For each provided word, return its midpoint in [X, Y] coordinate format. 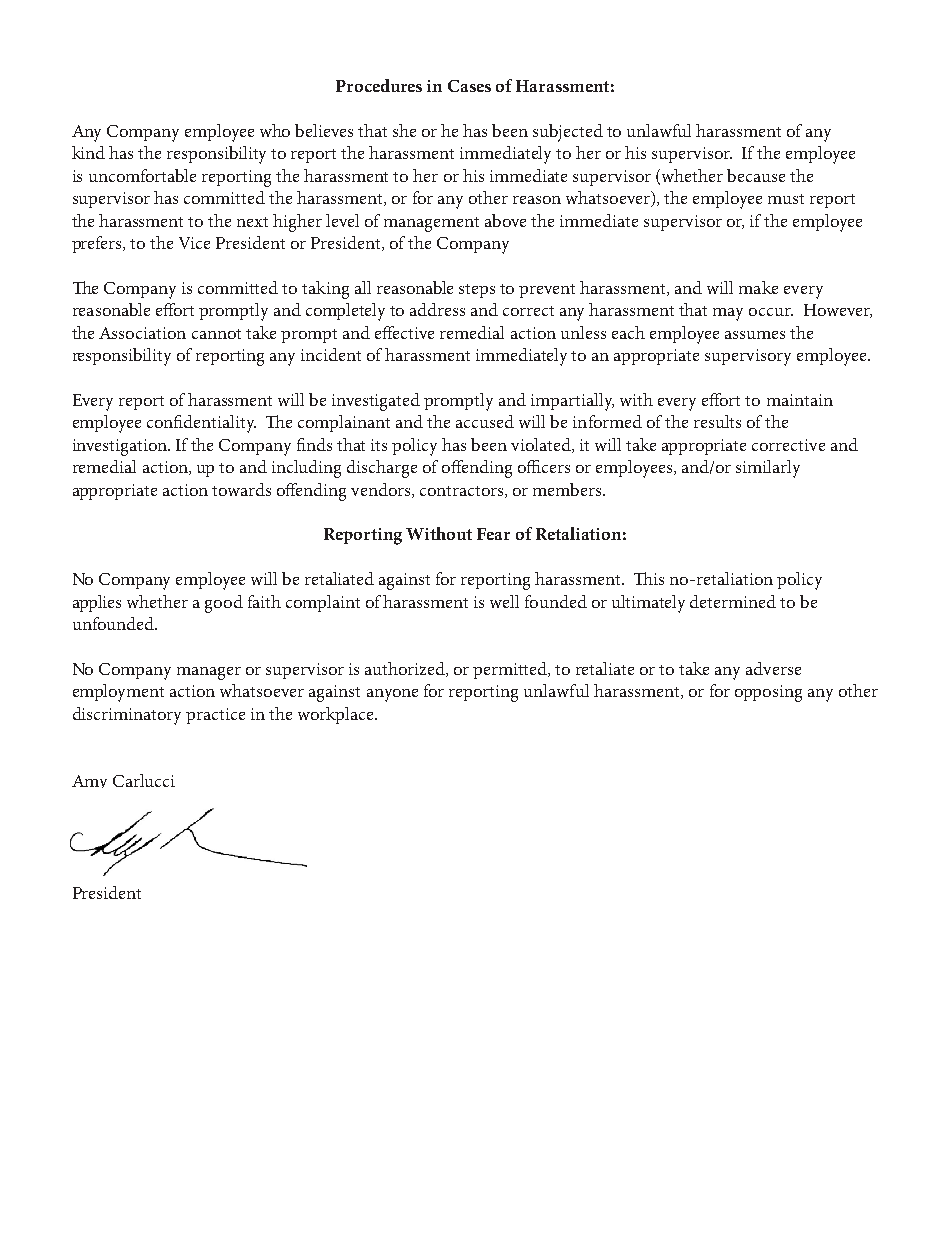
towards [241, 489]
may [728, 314]
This [649, 578]
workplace [337, 715]
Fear [493, 534]
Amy [89, 781]
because [756, 175]
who [275, 130]
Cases [469, 86]
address [437, 309]
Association [142, 333]
